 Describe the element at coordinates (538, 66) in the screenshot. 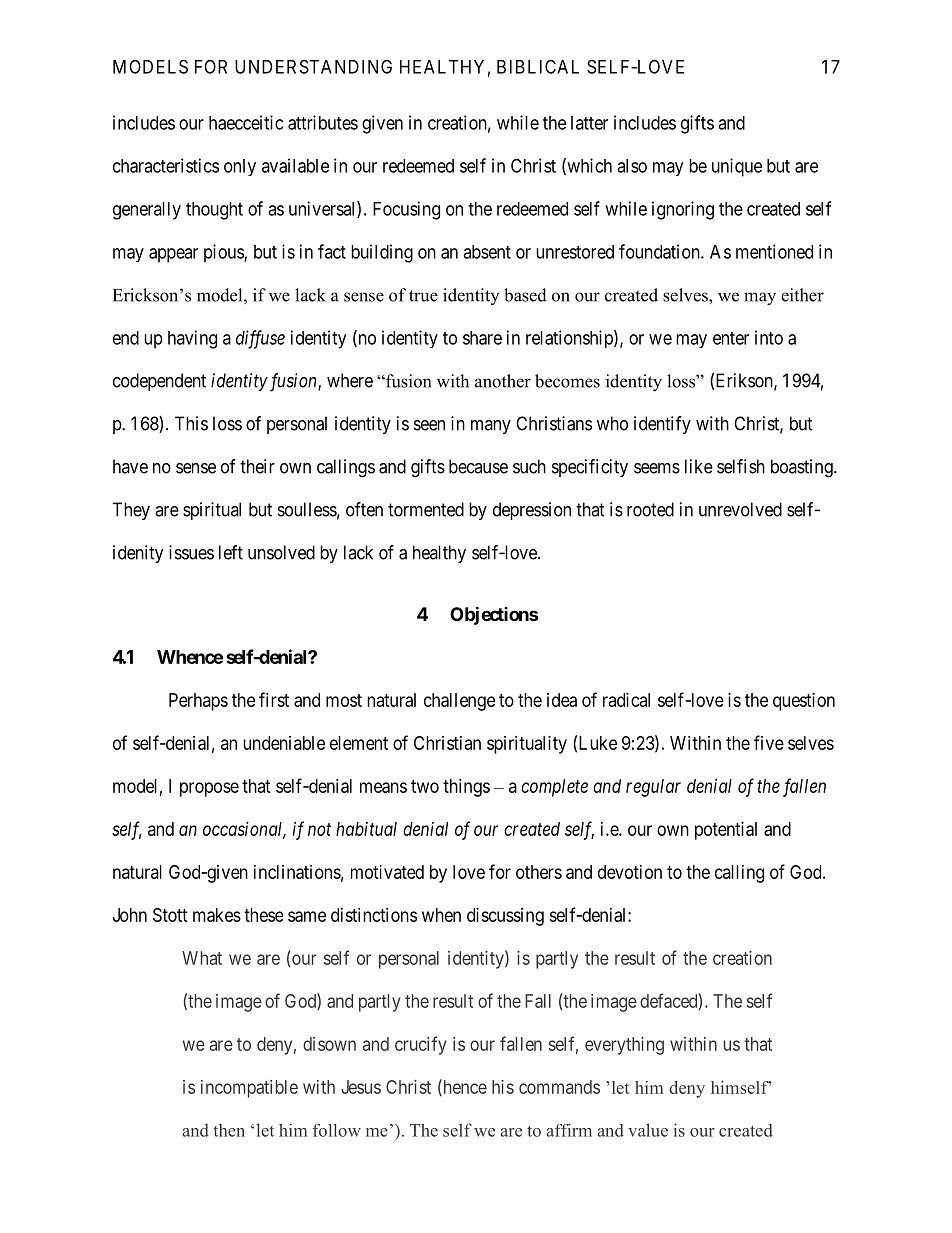

I see `BIBLICAL` at that location.
